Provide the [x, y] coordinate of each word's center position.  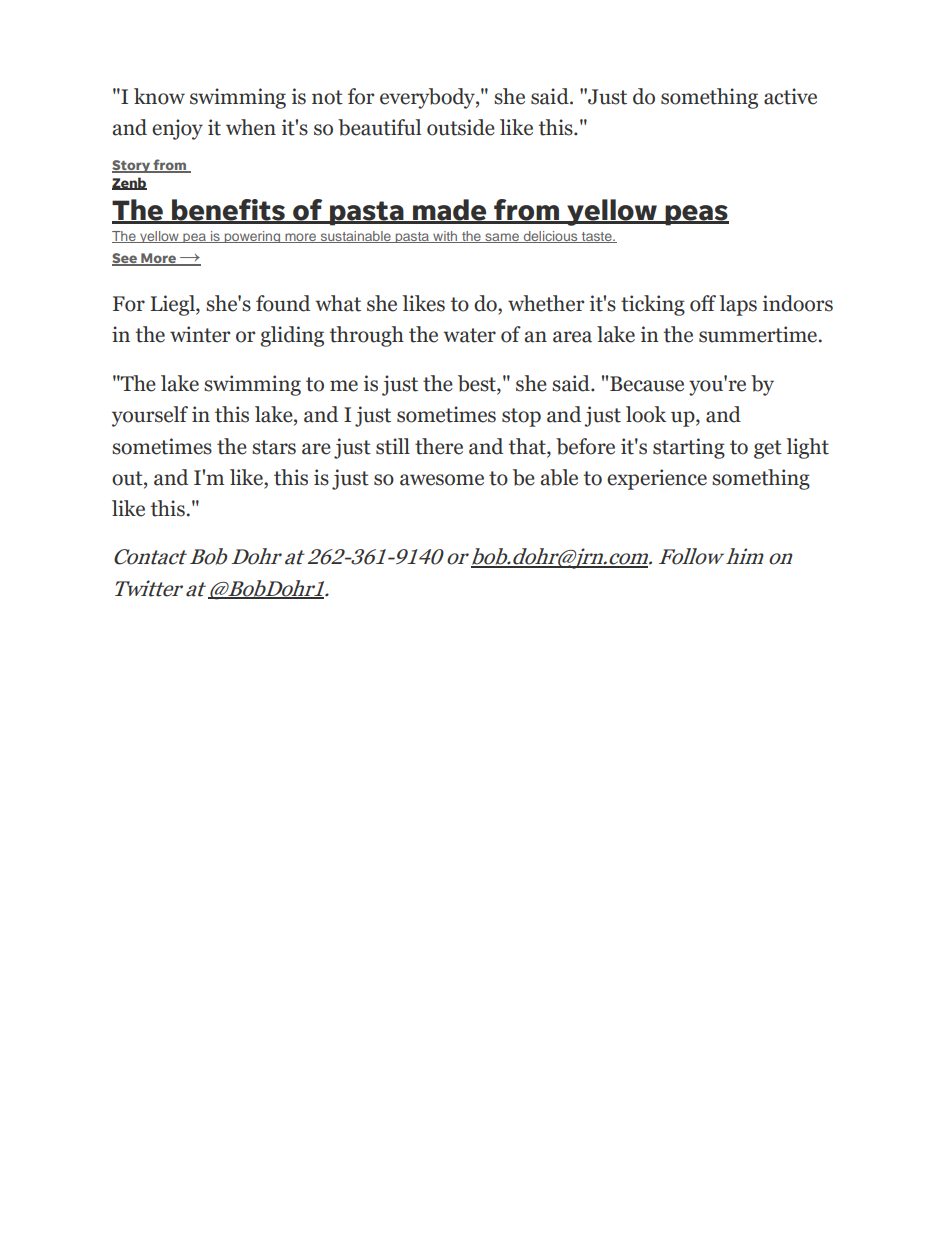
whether [546, 303]
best [478, 384]
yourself [150, 416]
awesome [442, 480]
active [790, 96]
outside [461, 127]
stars [274, 447]
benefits [229, 211]
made [450, 211]
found [283, 303]
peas [696, 215]
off [703, 303]
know [159, 96]
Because [647, 384]
